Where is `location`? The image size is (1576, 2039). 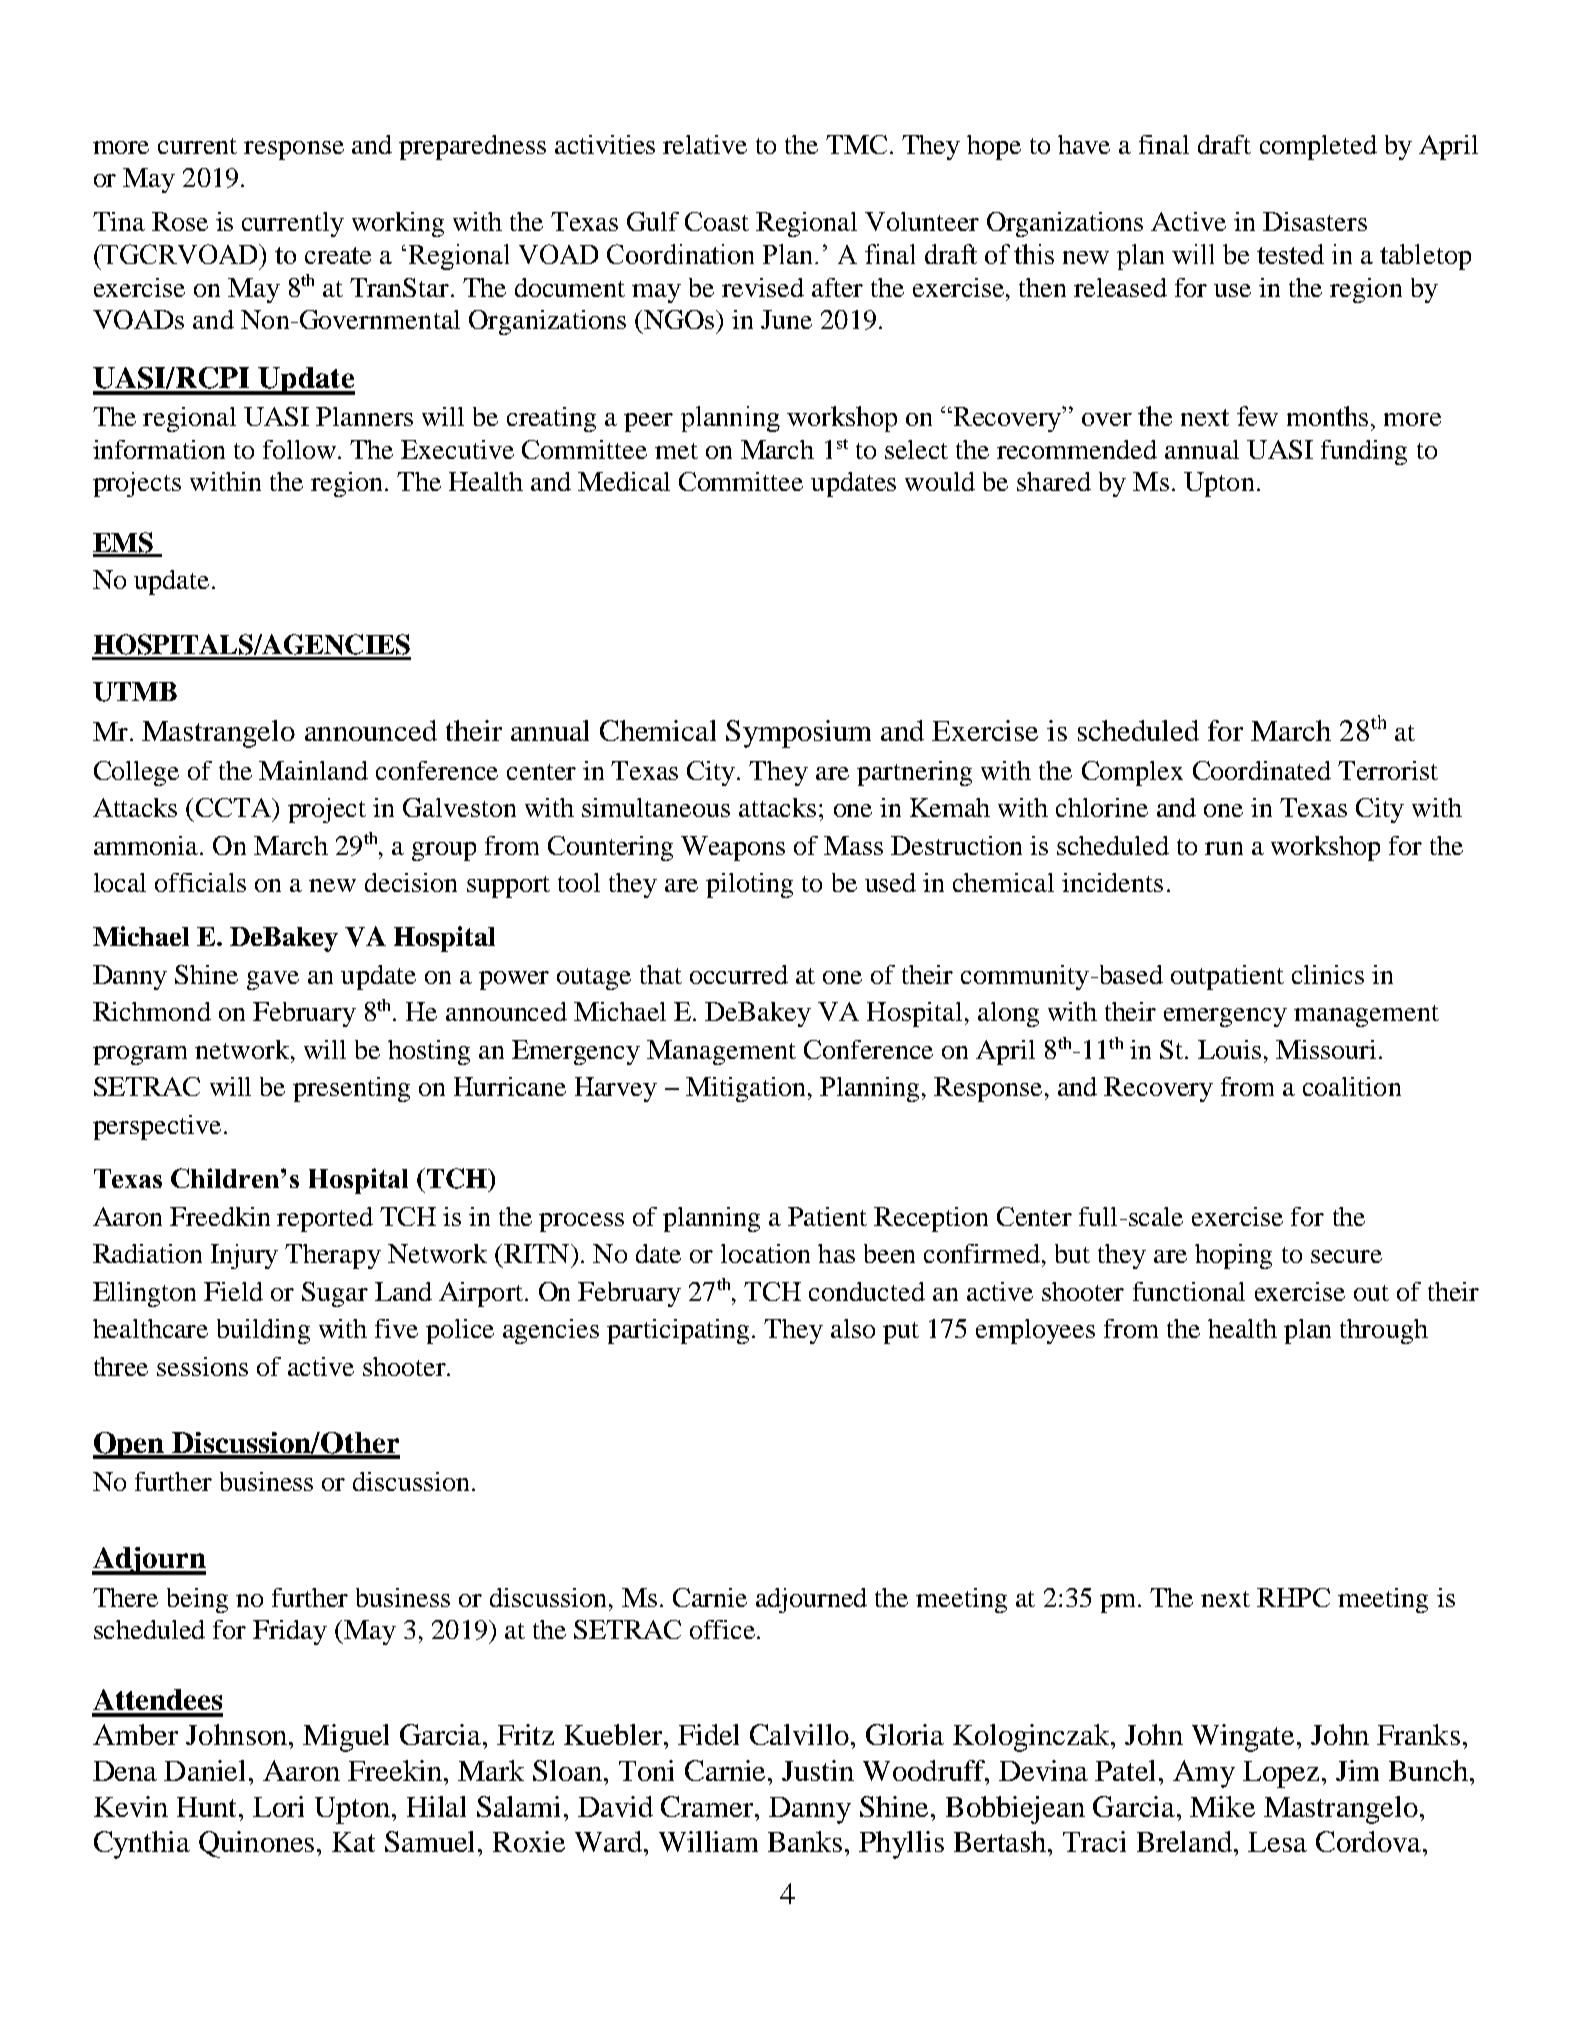
location is located at coordinates (765, 1253).
